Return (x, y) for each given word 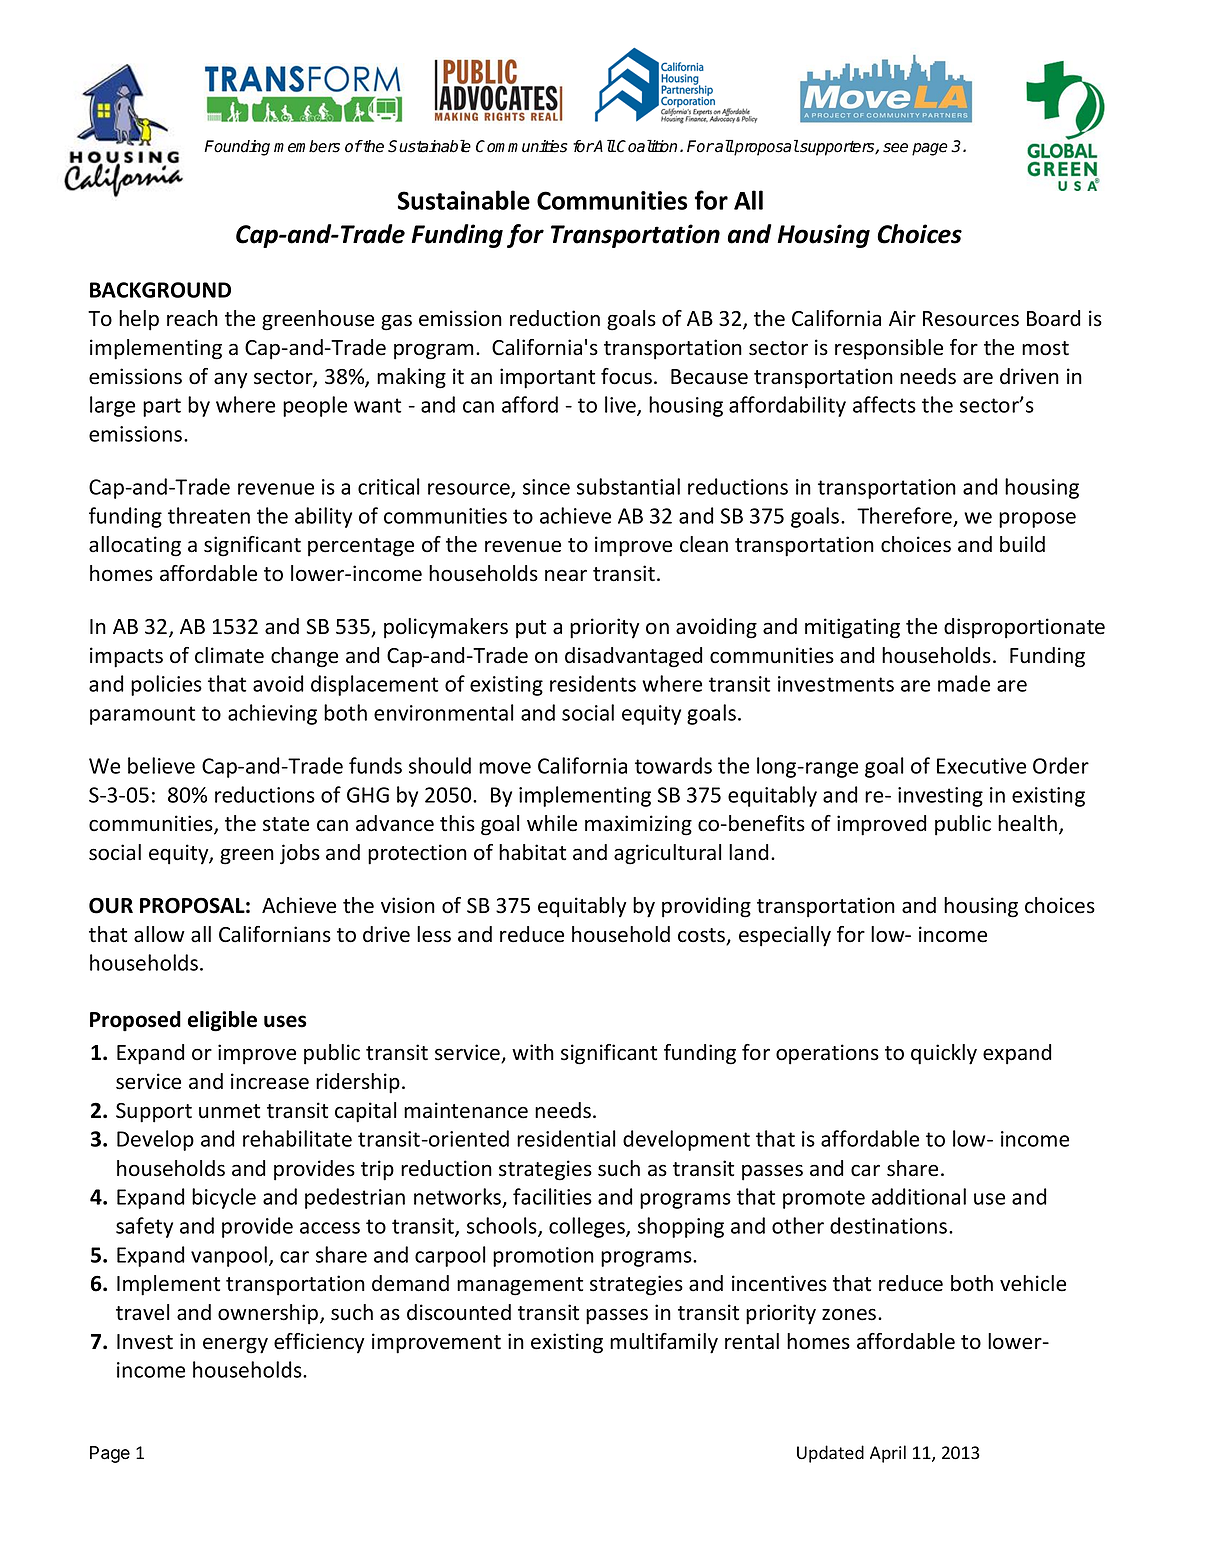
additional (919, 1196)
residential (566, 1138)
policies (166, 685)
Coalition (646, 146)
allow (159, 934)
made (964, 683)
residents (593, 683)
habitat (532, 852)
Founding (237, 148)
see (895, 148)
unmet (229, 1111)
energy (235, 1345)
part (162, 407)
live (621, 406)
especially (785, 936)
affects (884, 404)
